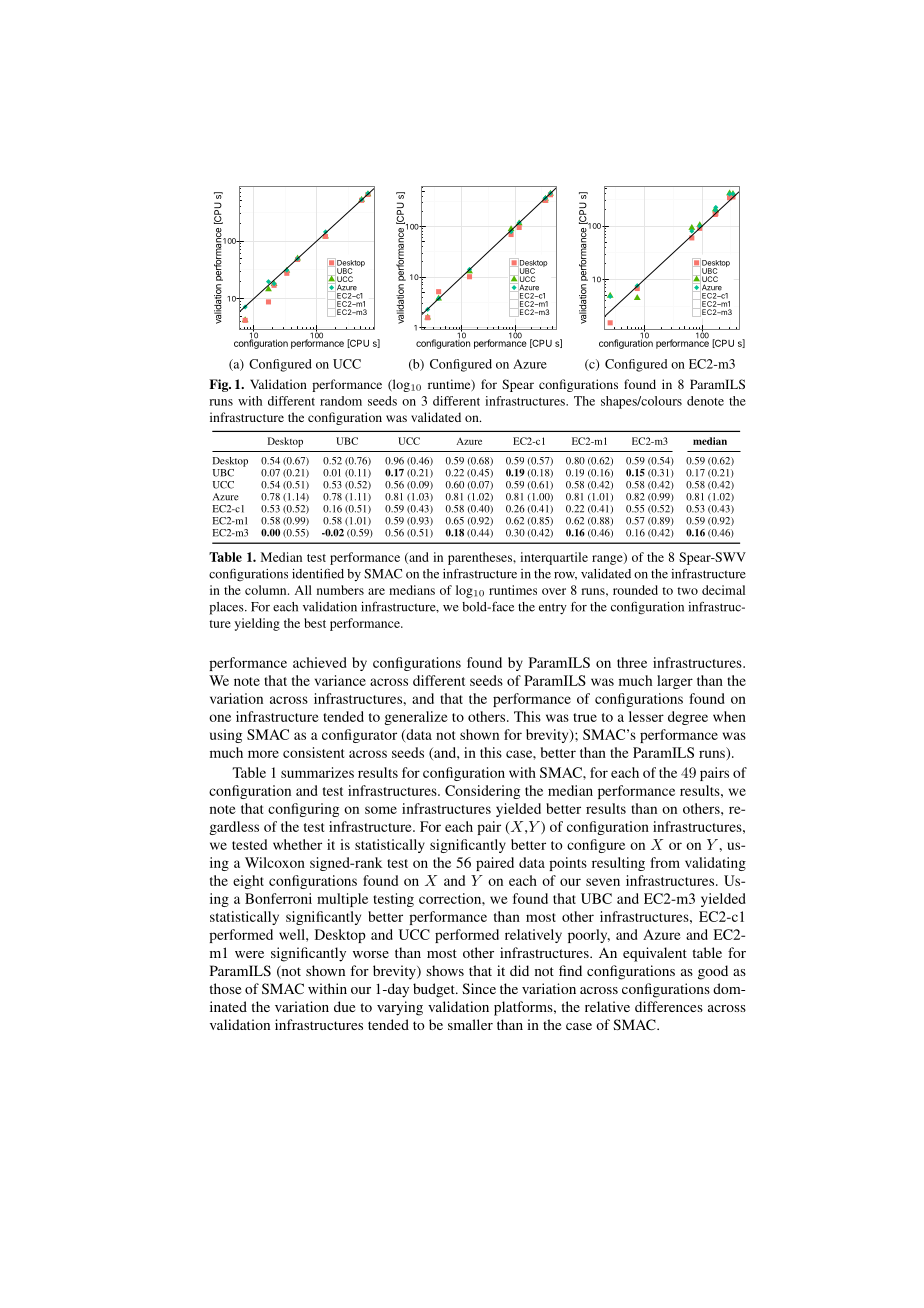 The width and height of the screenshot is (924, 1308). What do you see at coordinates (341, 401) in the screenshot?
I see `random` at bounding box center [341, 401].
